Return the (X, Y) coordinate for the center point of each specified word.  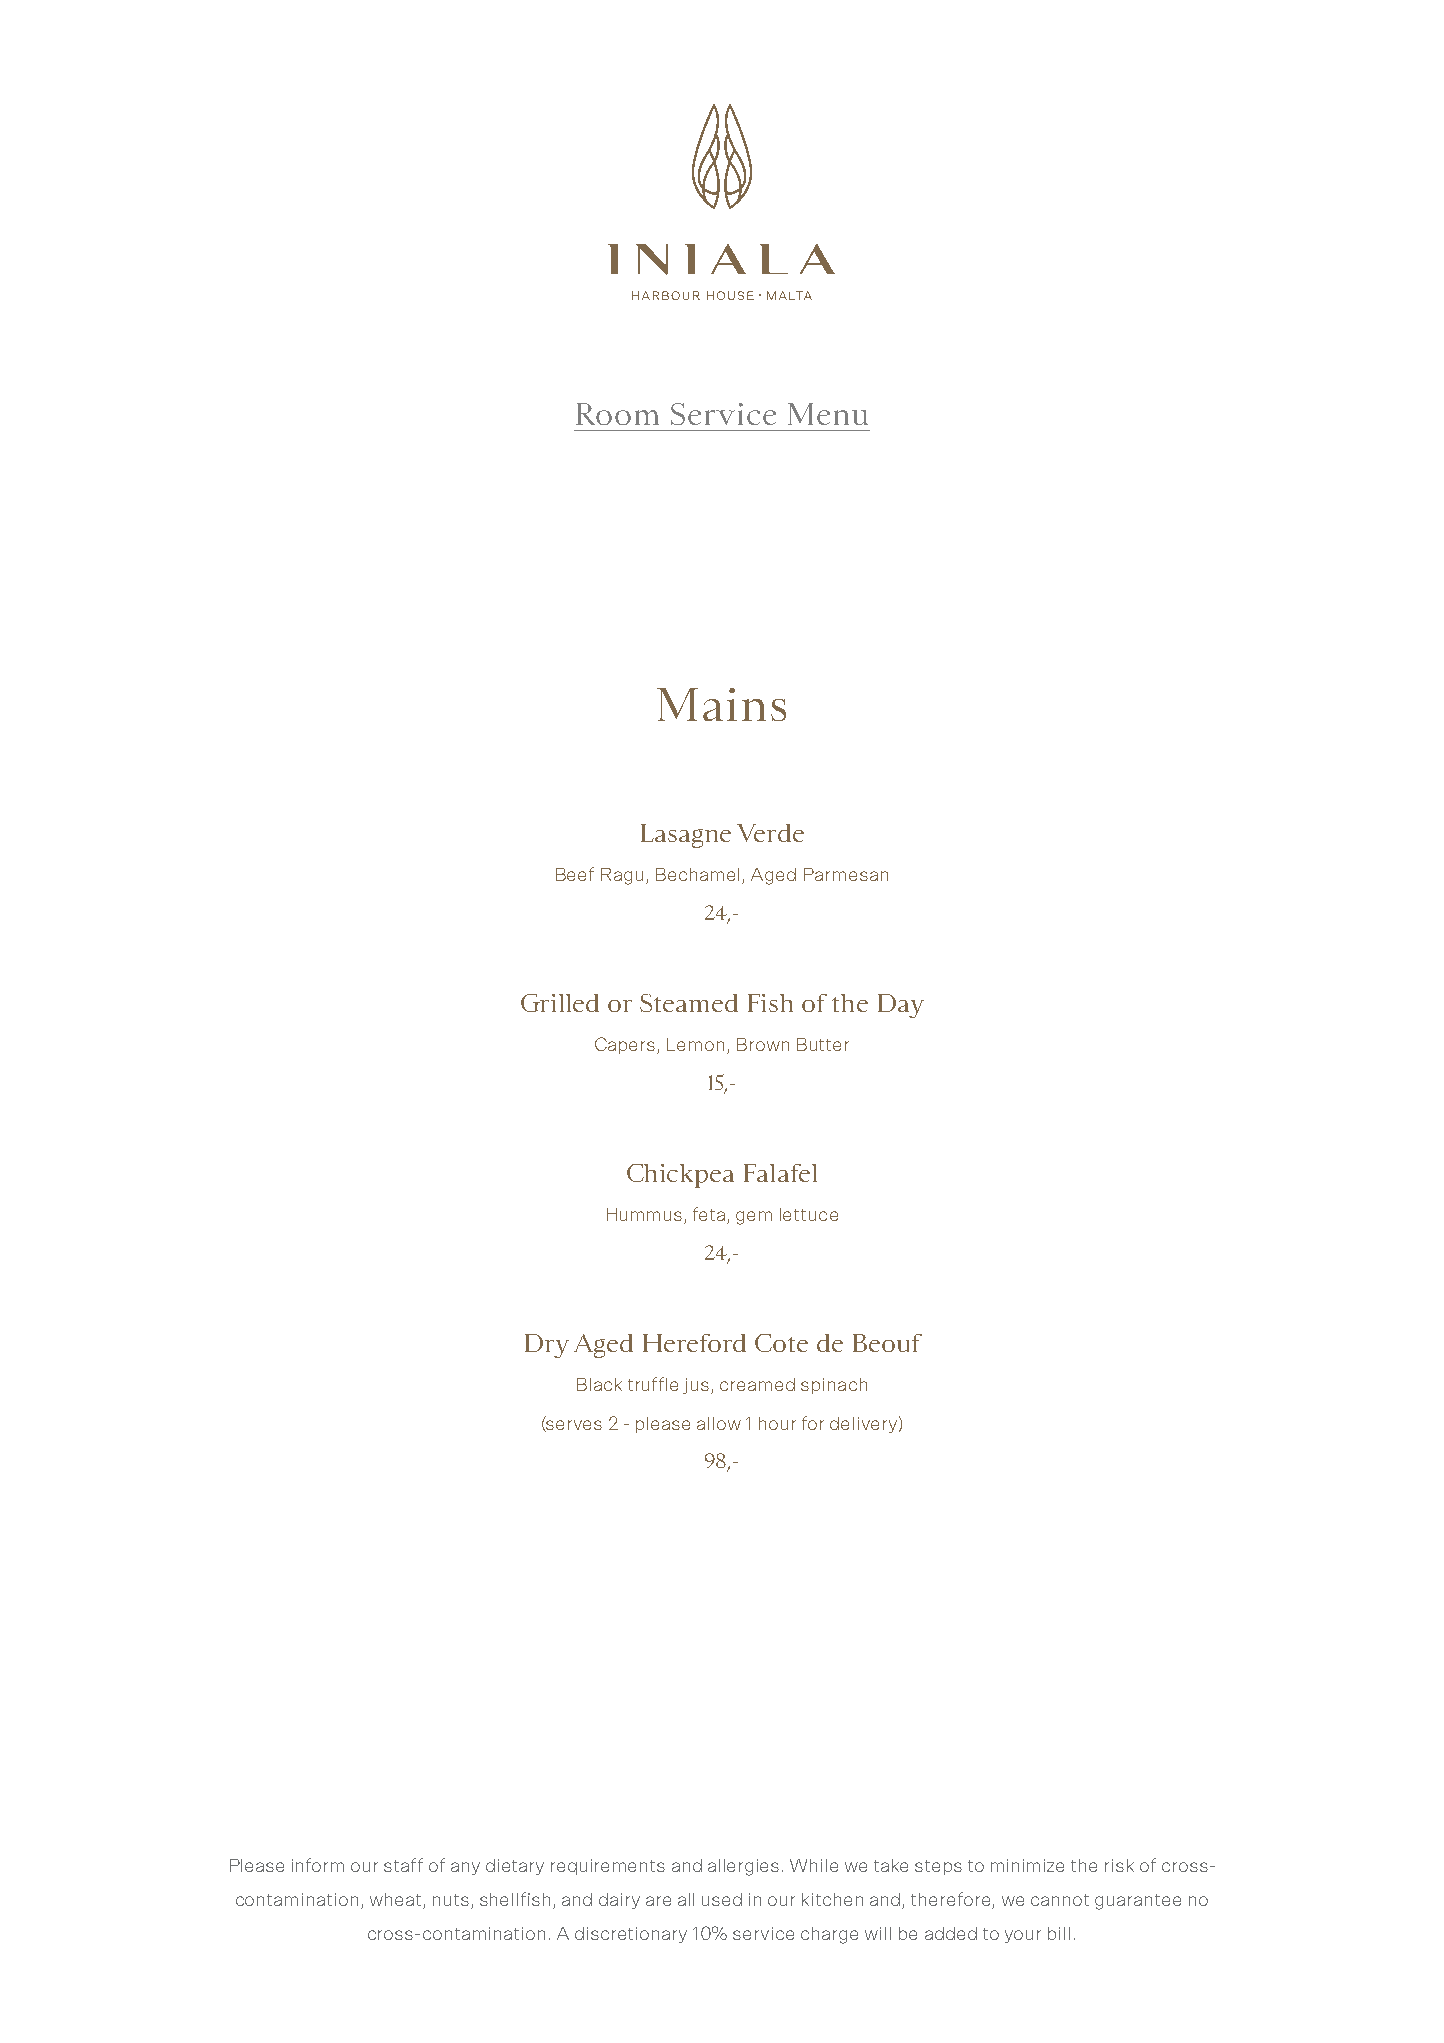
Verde (770, 833)
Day (901, 1006)
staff (403, 1865)
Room (617, 414)
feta (709, 1214)
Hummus (644, 1214)
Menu (828, 414)
